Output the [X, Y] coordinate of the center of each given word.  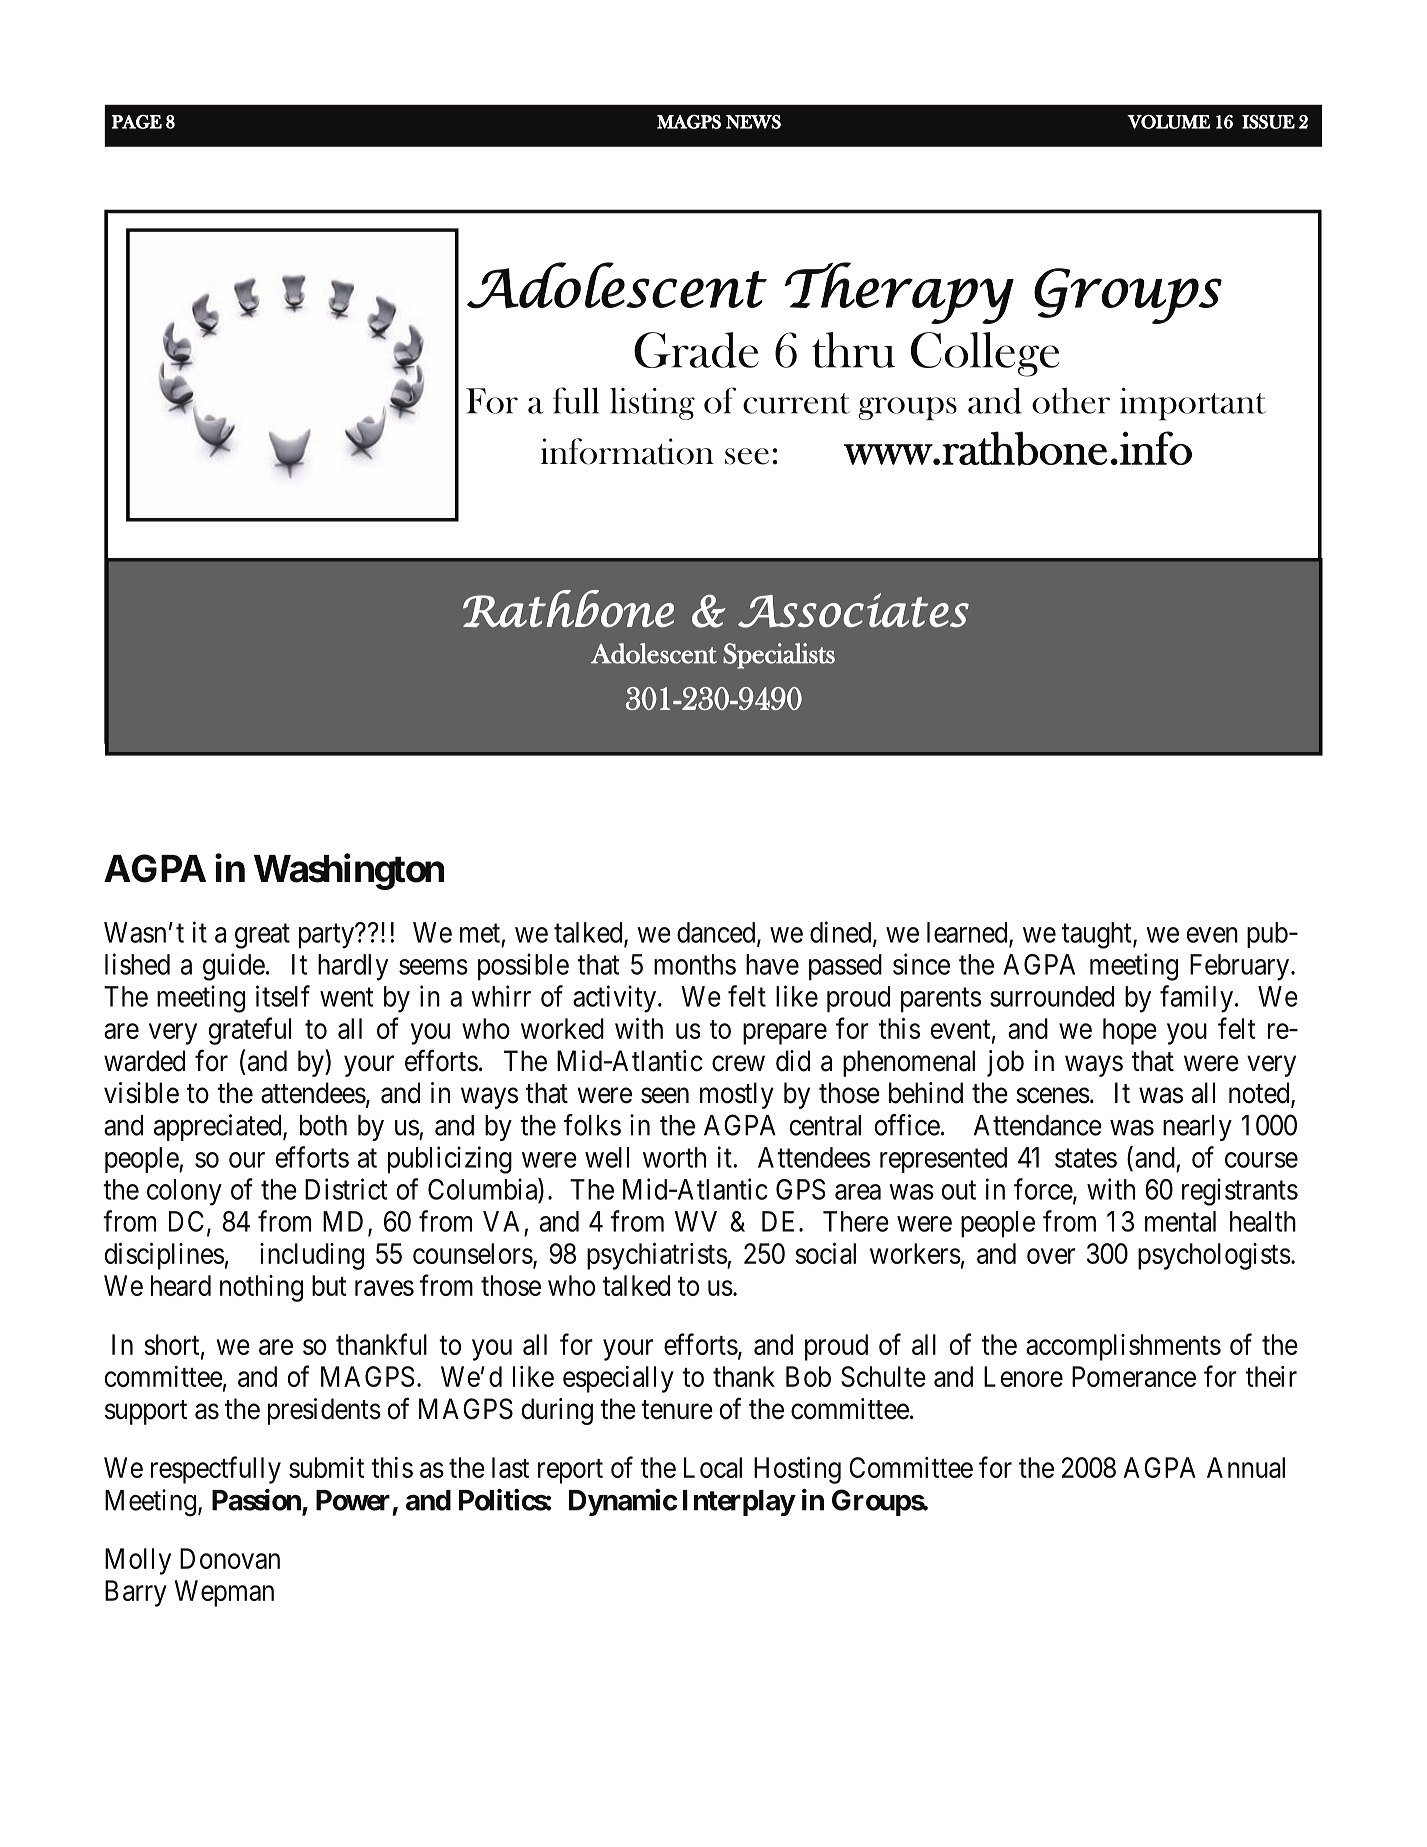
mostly [737, 1095]
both [323, 1125]
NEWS [753, 122]
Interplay [739, 1503]
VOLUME [1168, 122]
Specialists [779, 656]
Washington [349, 872]
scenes [1053, 1096]
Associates [853, 610]
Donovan [230, 1558]
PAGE [136, 122]
